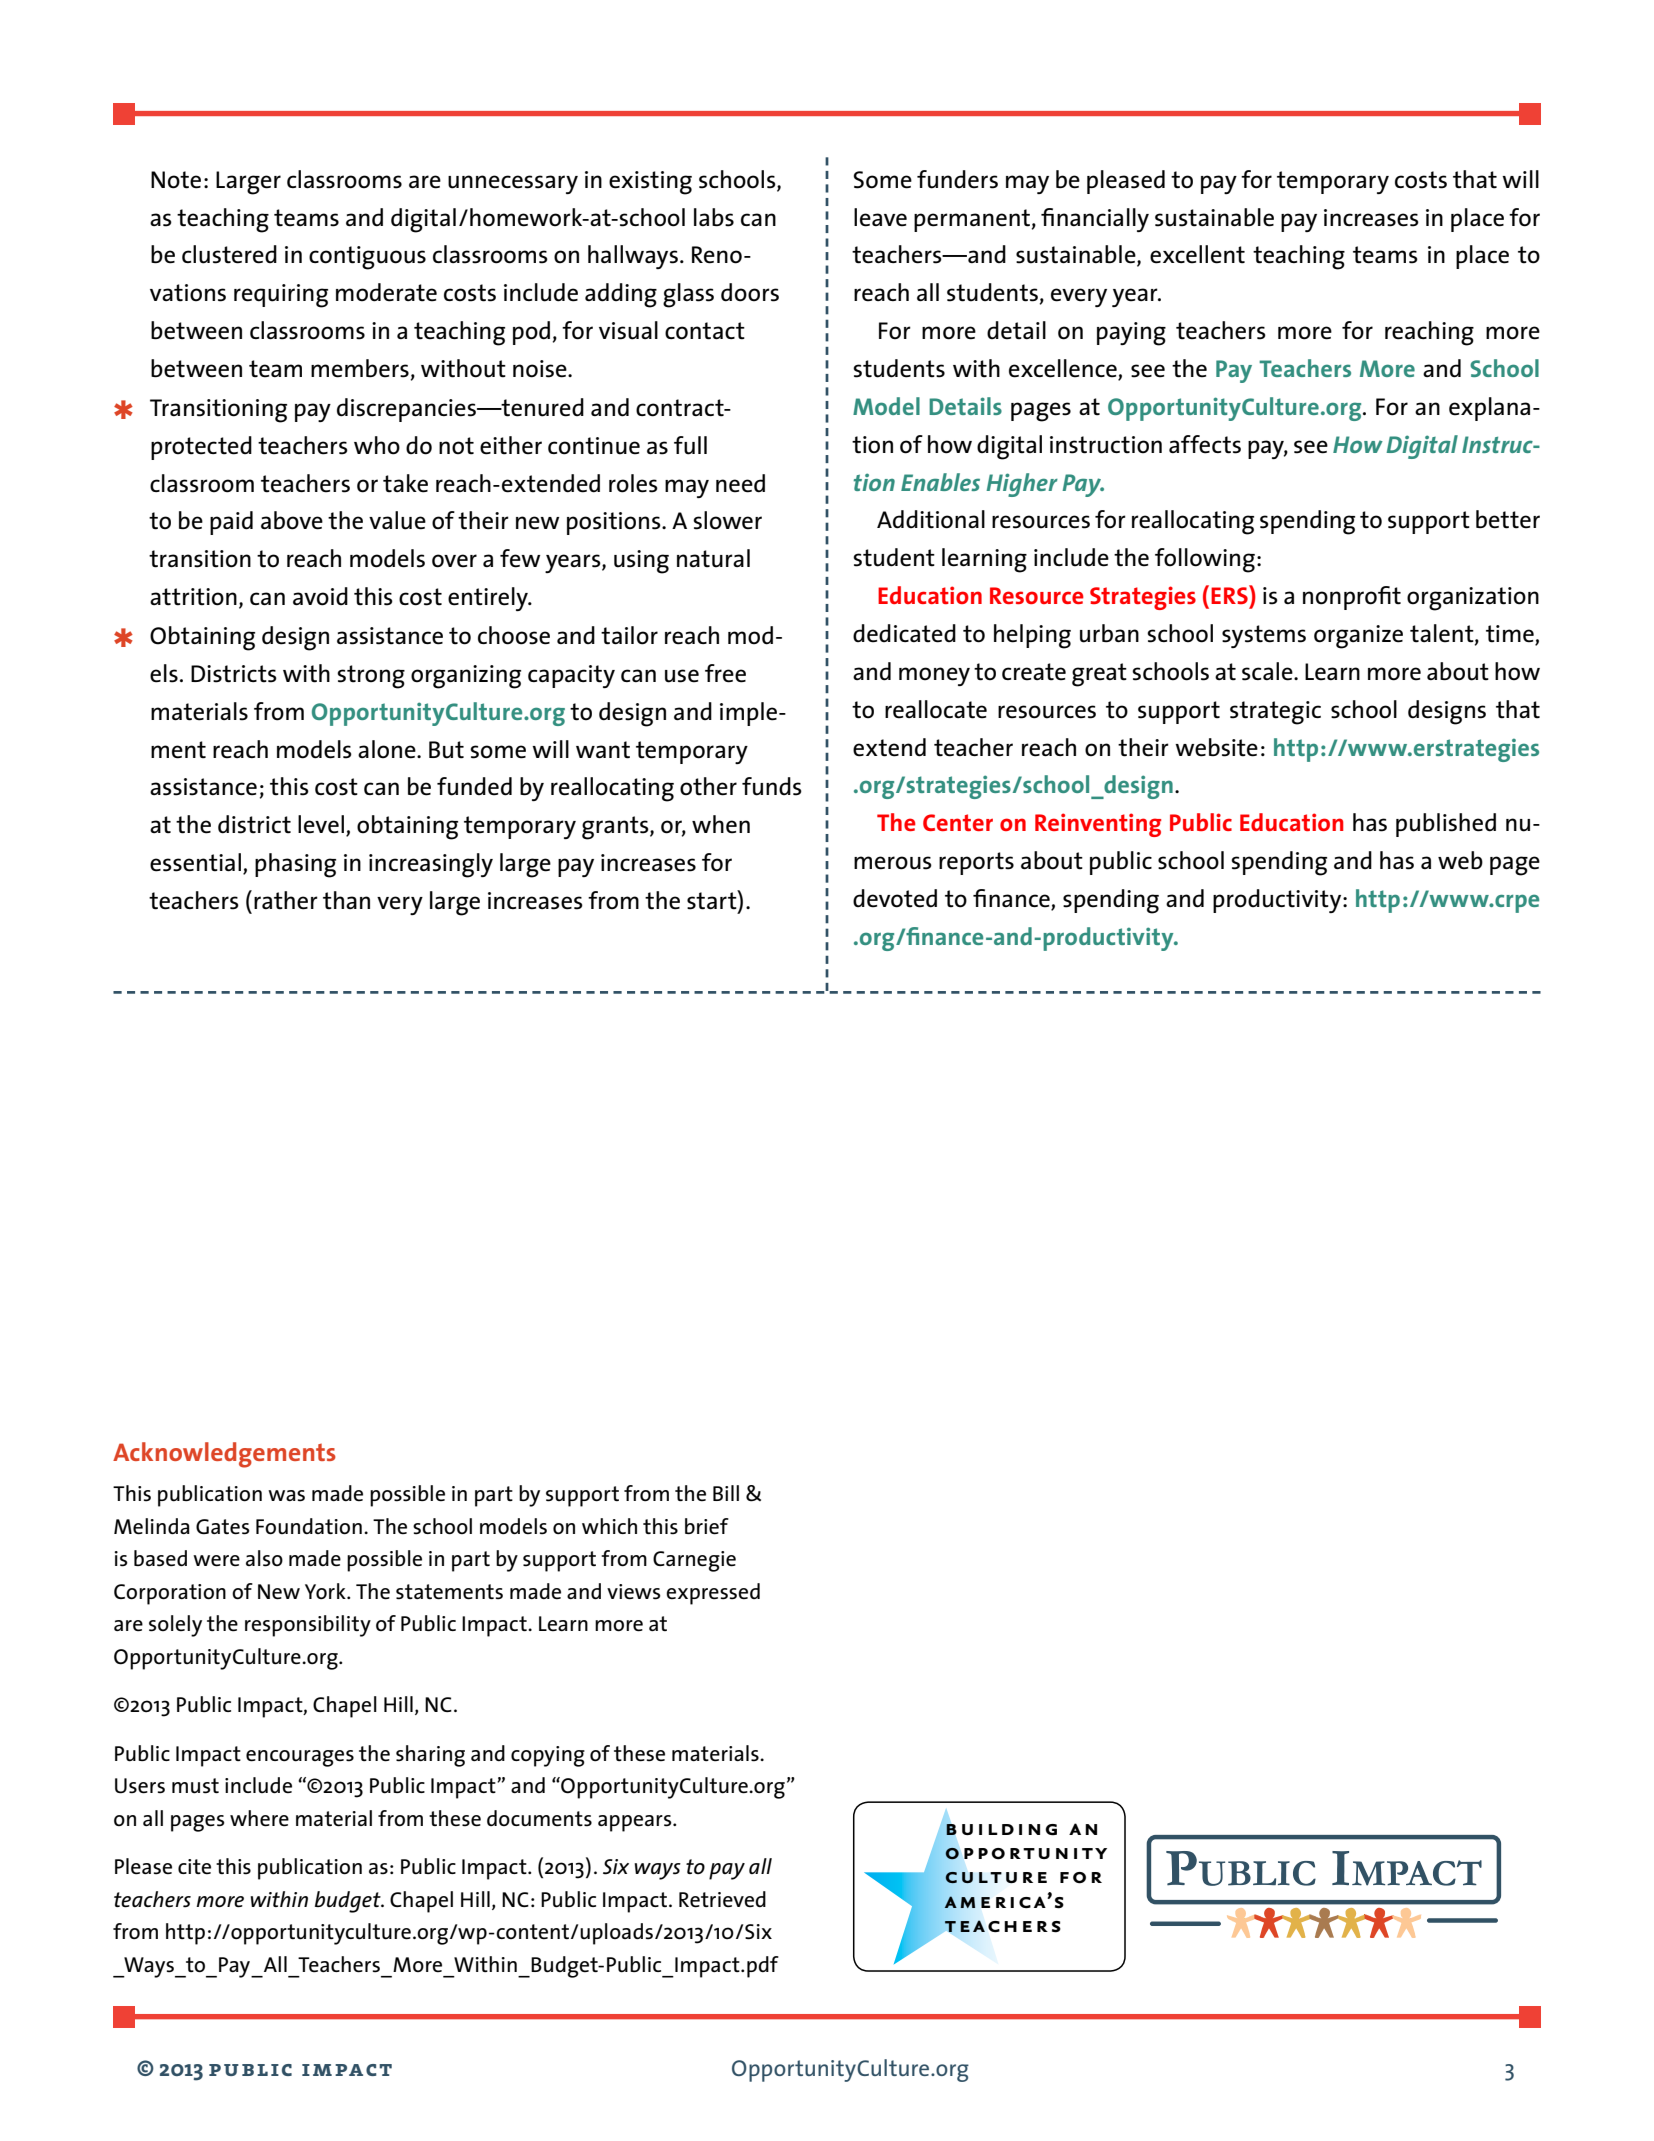  Describe the element at coordinates (707, 1526) in the image. I see `brief` at that location.
